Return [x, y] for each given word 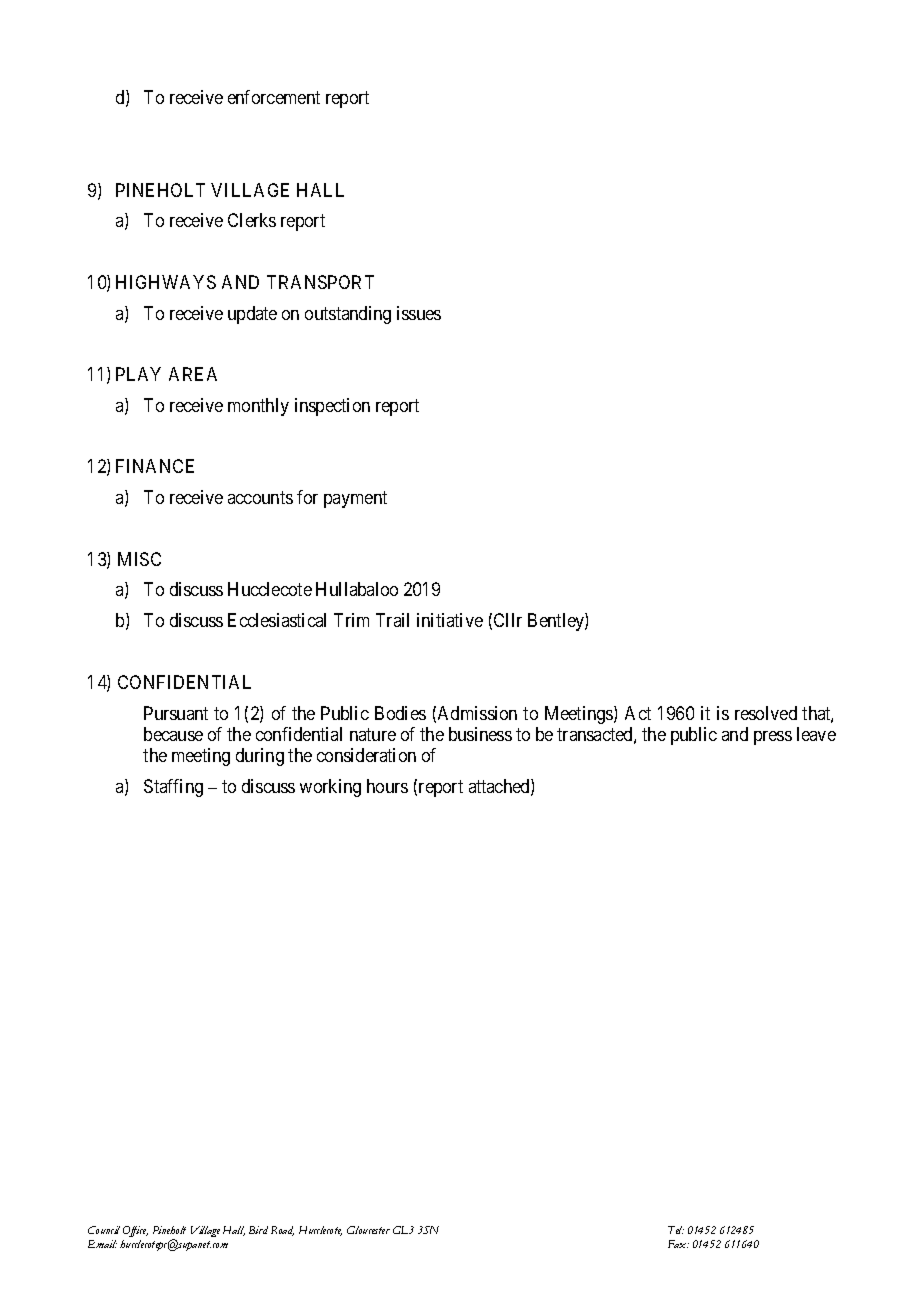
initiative [450, 620]
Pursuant [176, 713]
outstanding [348, 315]
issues [419, 313]
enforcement [274, 97]
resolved [766, 713]
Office [135, 1233]
